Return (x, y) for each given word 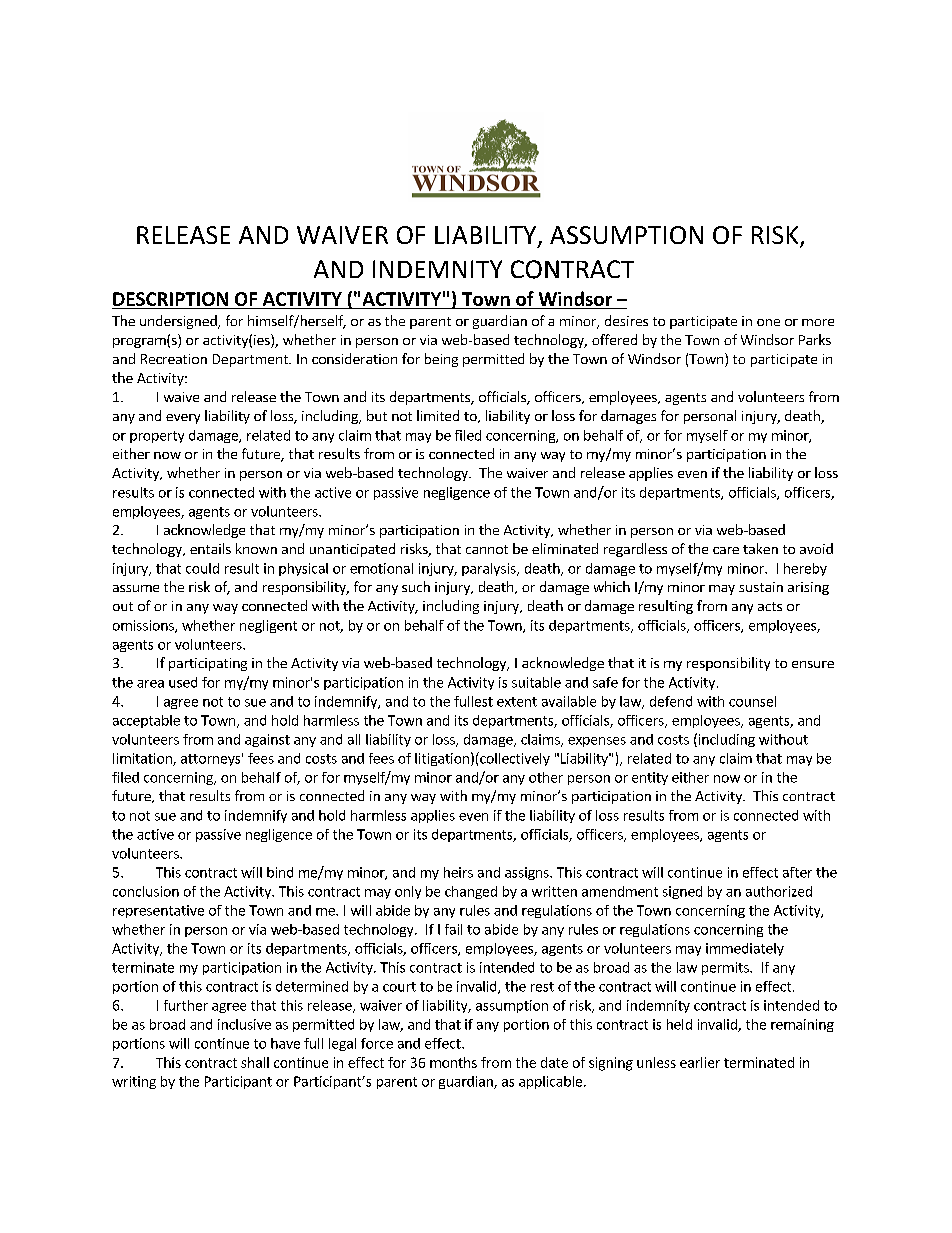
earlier (700, 1062)
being (441, 360)
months (453, 1062)
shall (255, 1062)
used (183, 682)
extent (517, 702)
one (768, 322)
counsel (752, 701)
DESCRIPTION (170, 299)
